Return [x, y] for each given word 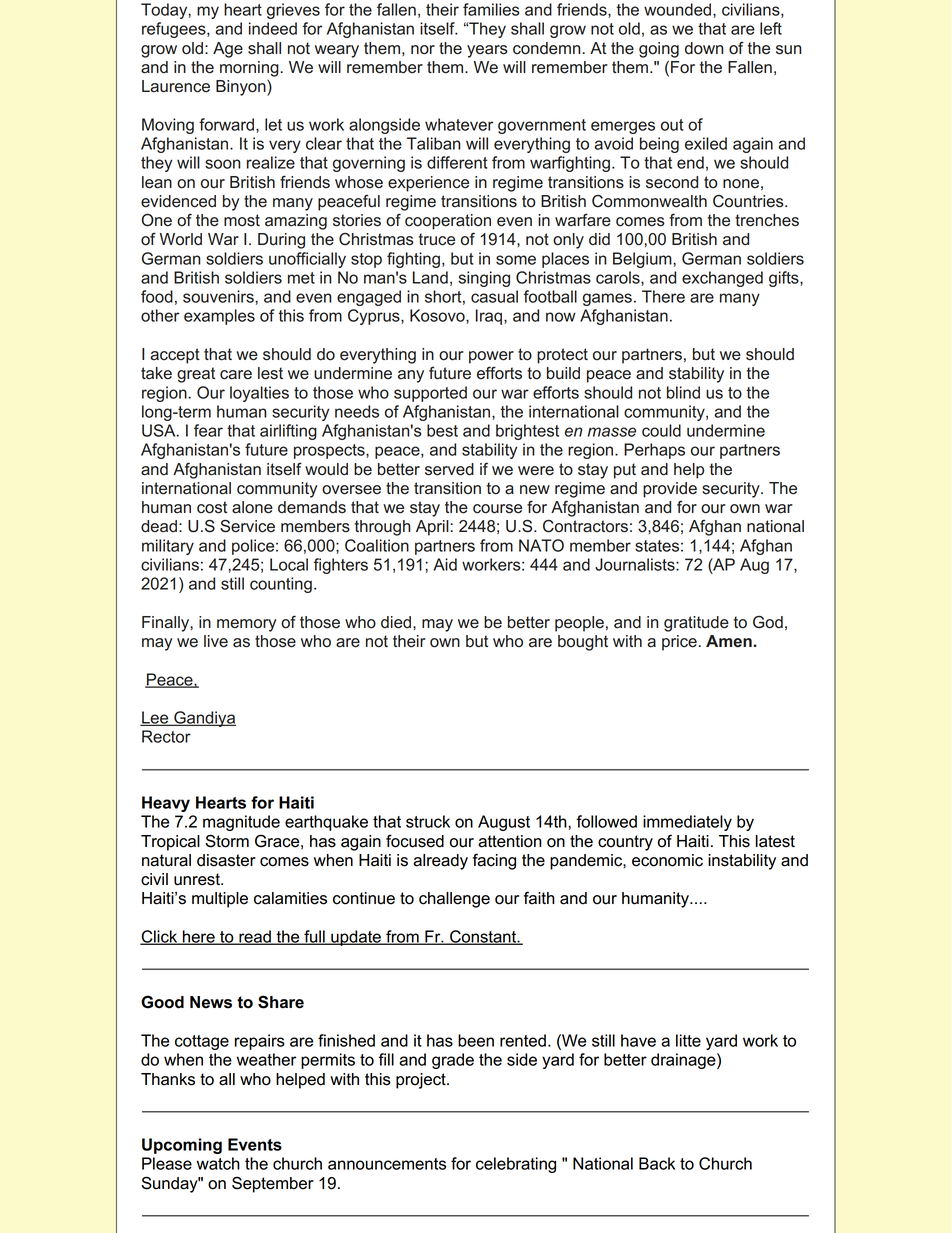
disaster [226, 860]
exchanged [722, 279]
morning [249, 69]
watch [218, 1163]
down [704, 48]
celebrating [516, 1165]
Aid [445, 564]
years [487, 51]
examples [219, 317]
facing [494, 861]
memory [246, 625]
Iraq [490, 317]
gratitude [696, 624]
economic [667, 860]
